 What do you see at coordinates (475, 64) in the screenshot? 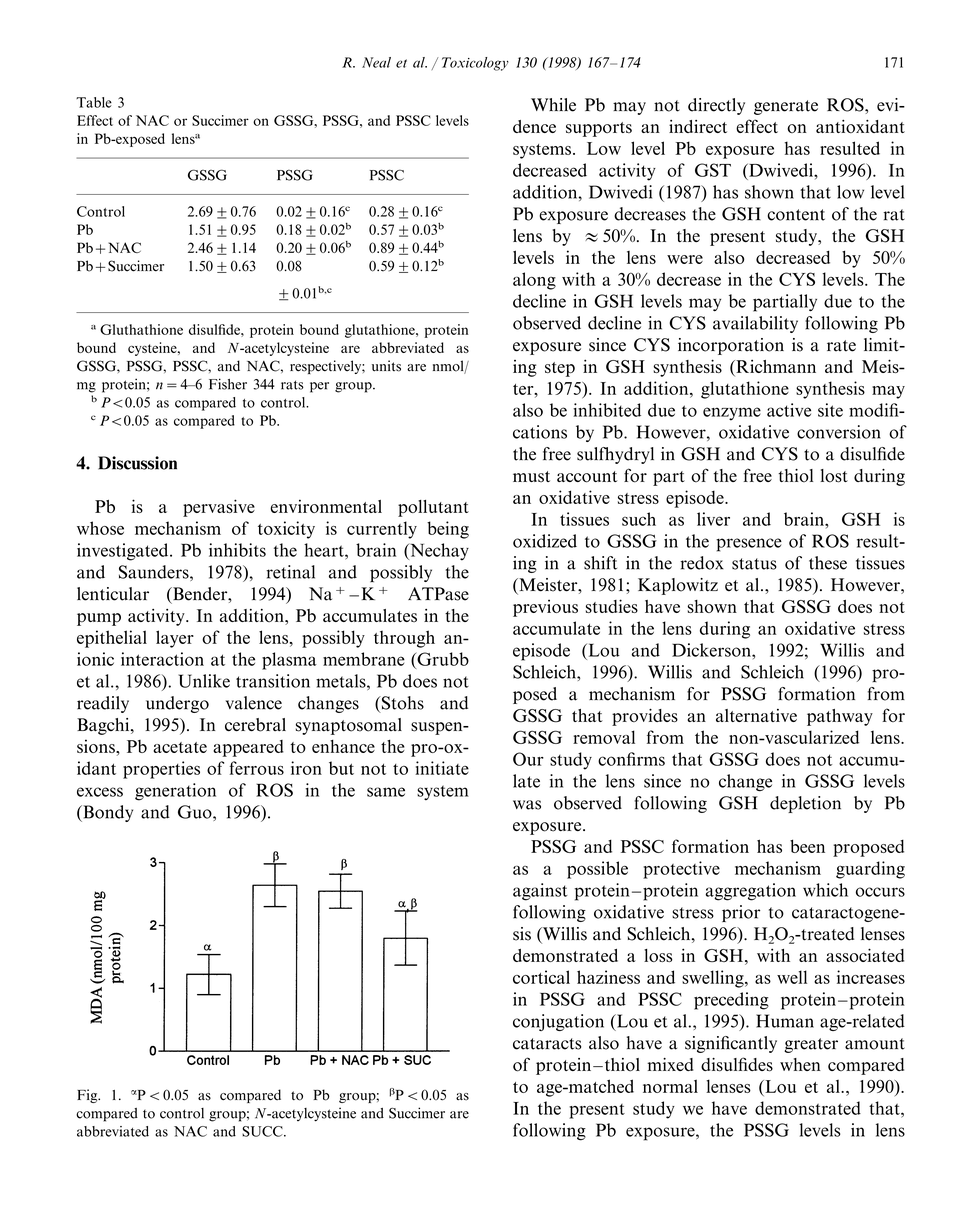
I see `Toxicology` at bounding box center [475, 64].
